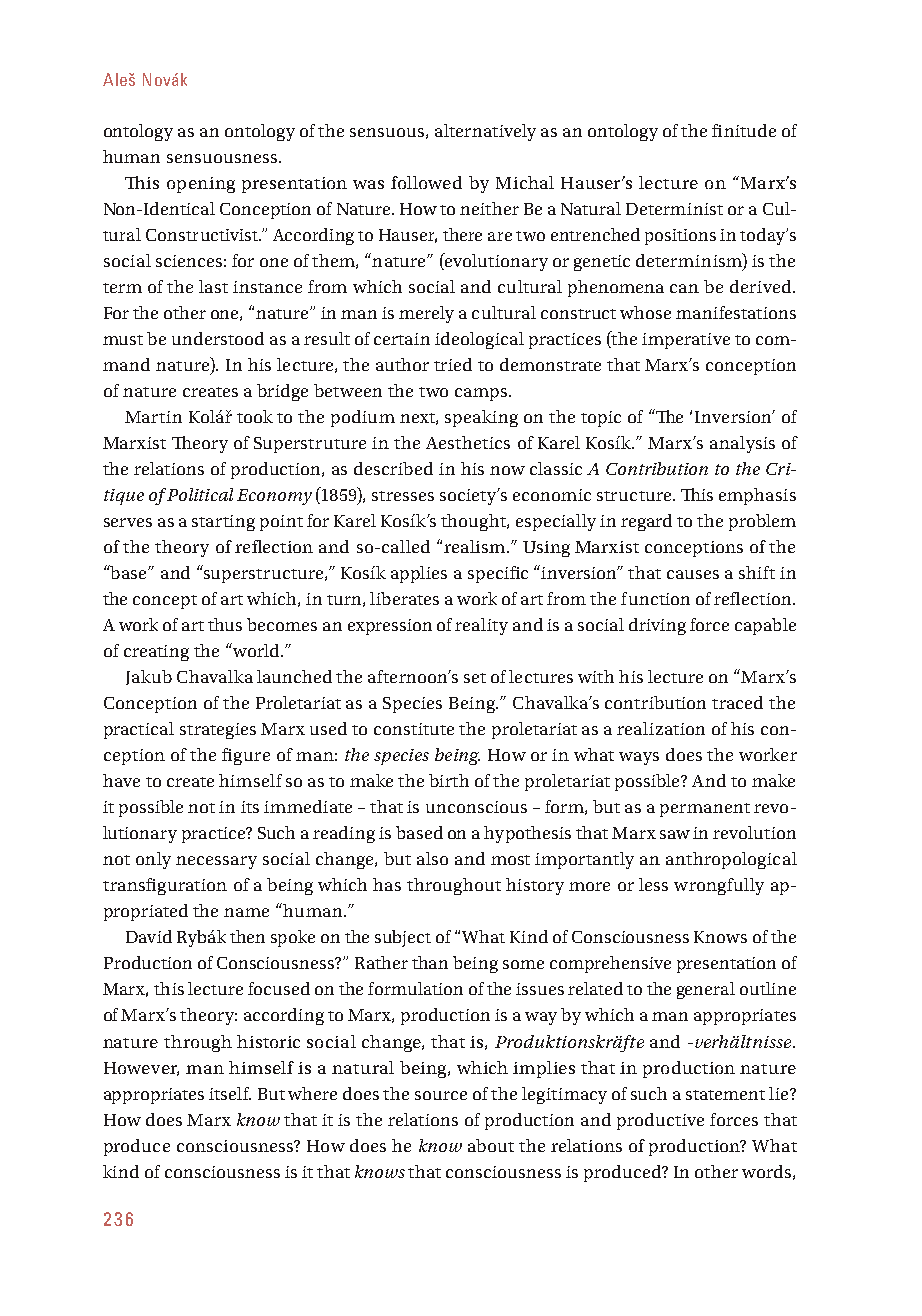 This screenshot has height=1316, width=922. What do you see at coordinates (201, 185) in the screenshot?
I see `opening` at bounding box center [201, 185].
